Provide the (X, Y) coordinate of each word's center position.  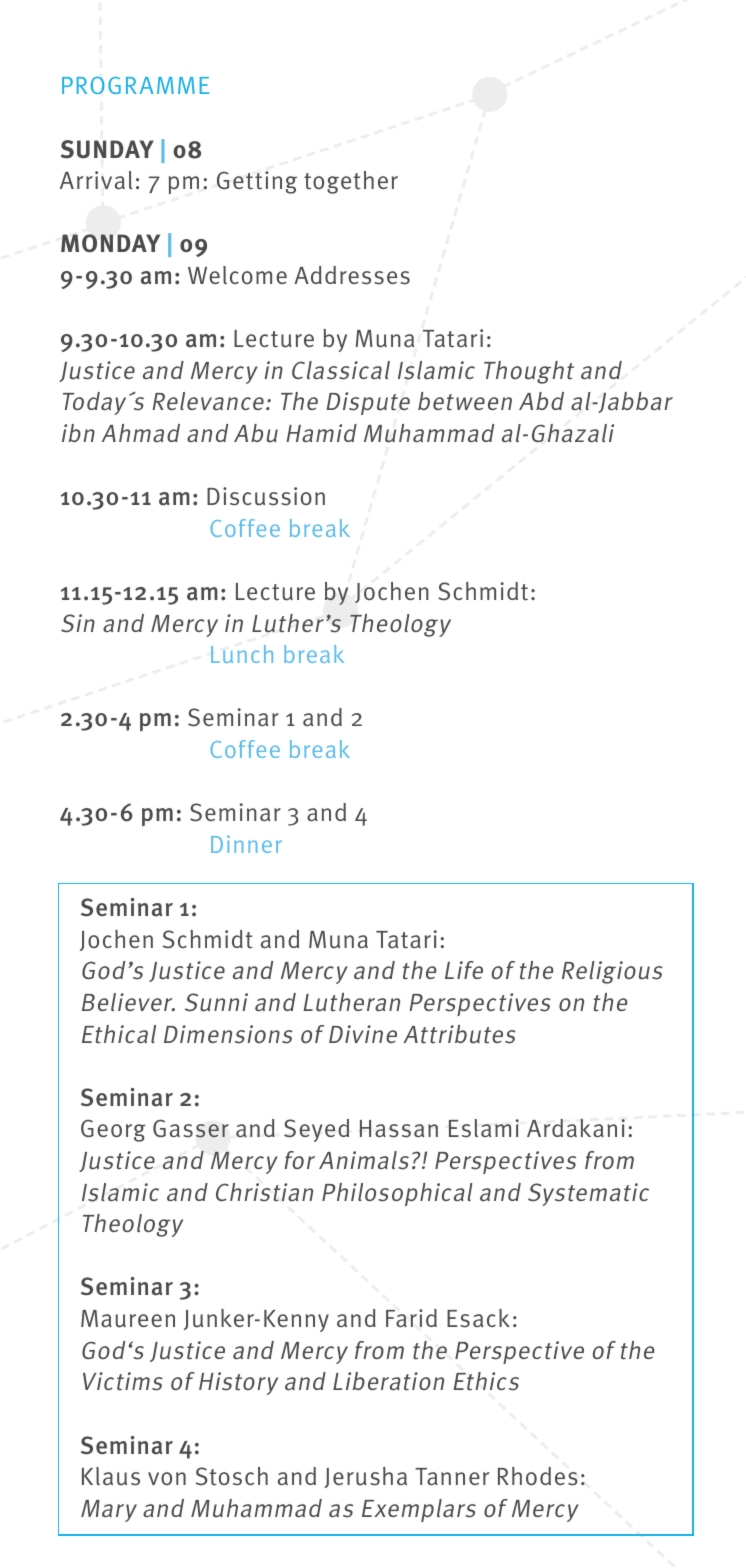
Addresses (352, 275)
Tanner (452, 1477)
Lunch (242, 654)
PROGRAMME (135, 85)
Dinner (246, 844)
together (351, 182)
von (167, 1478)
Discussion (266, 496)
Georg (113, 1130)
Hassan (399, 1129)
